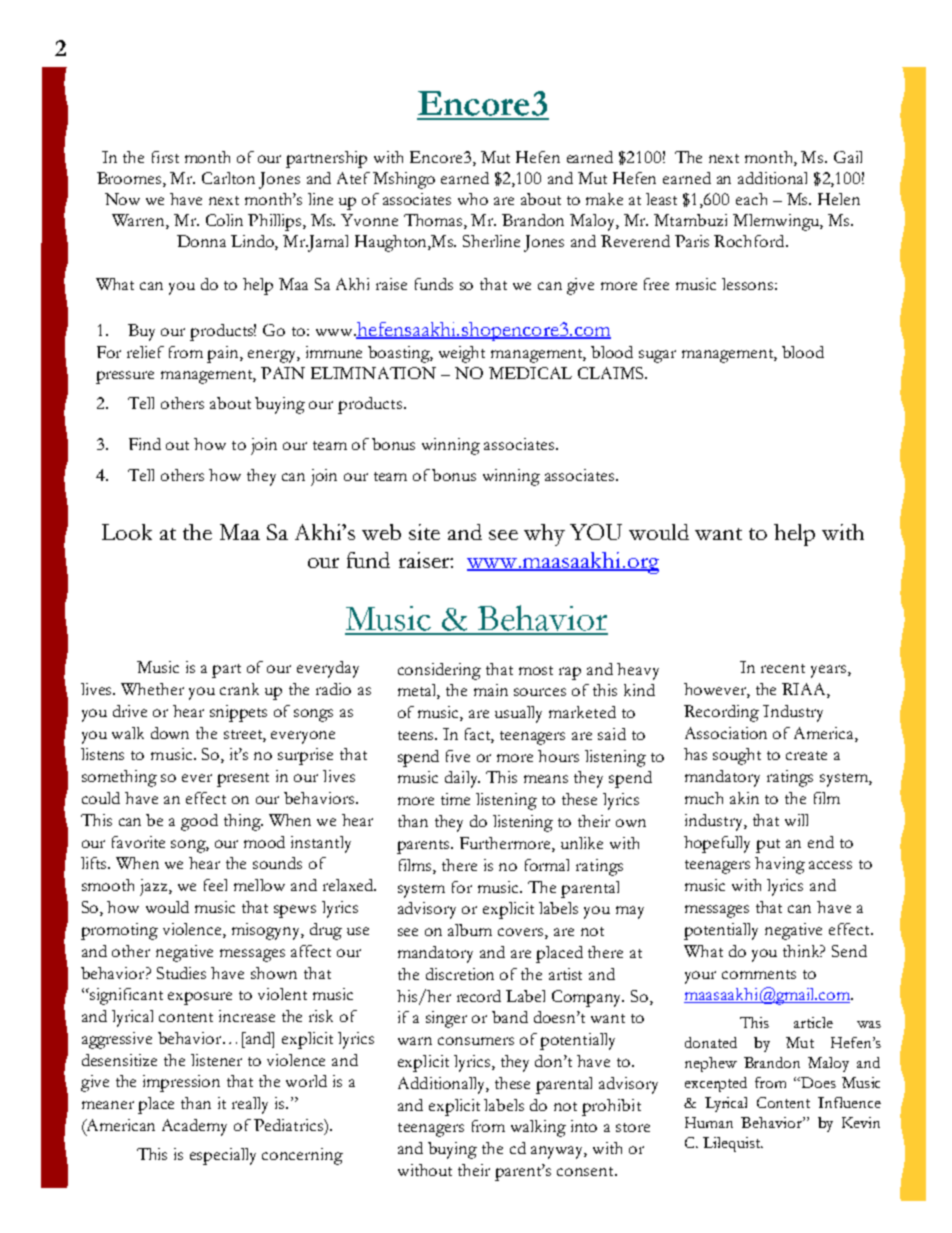 This document has width=952, height=1233. Describe the element at coordinates (199, 822) in the document. I see `good` at that location.
